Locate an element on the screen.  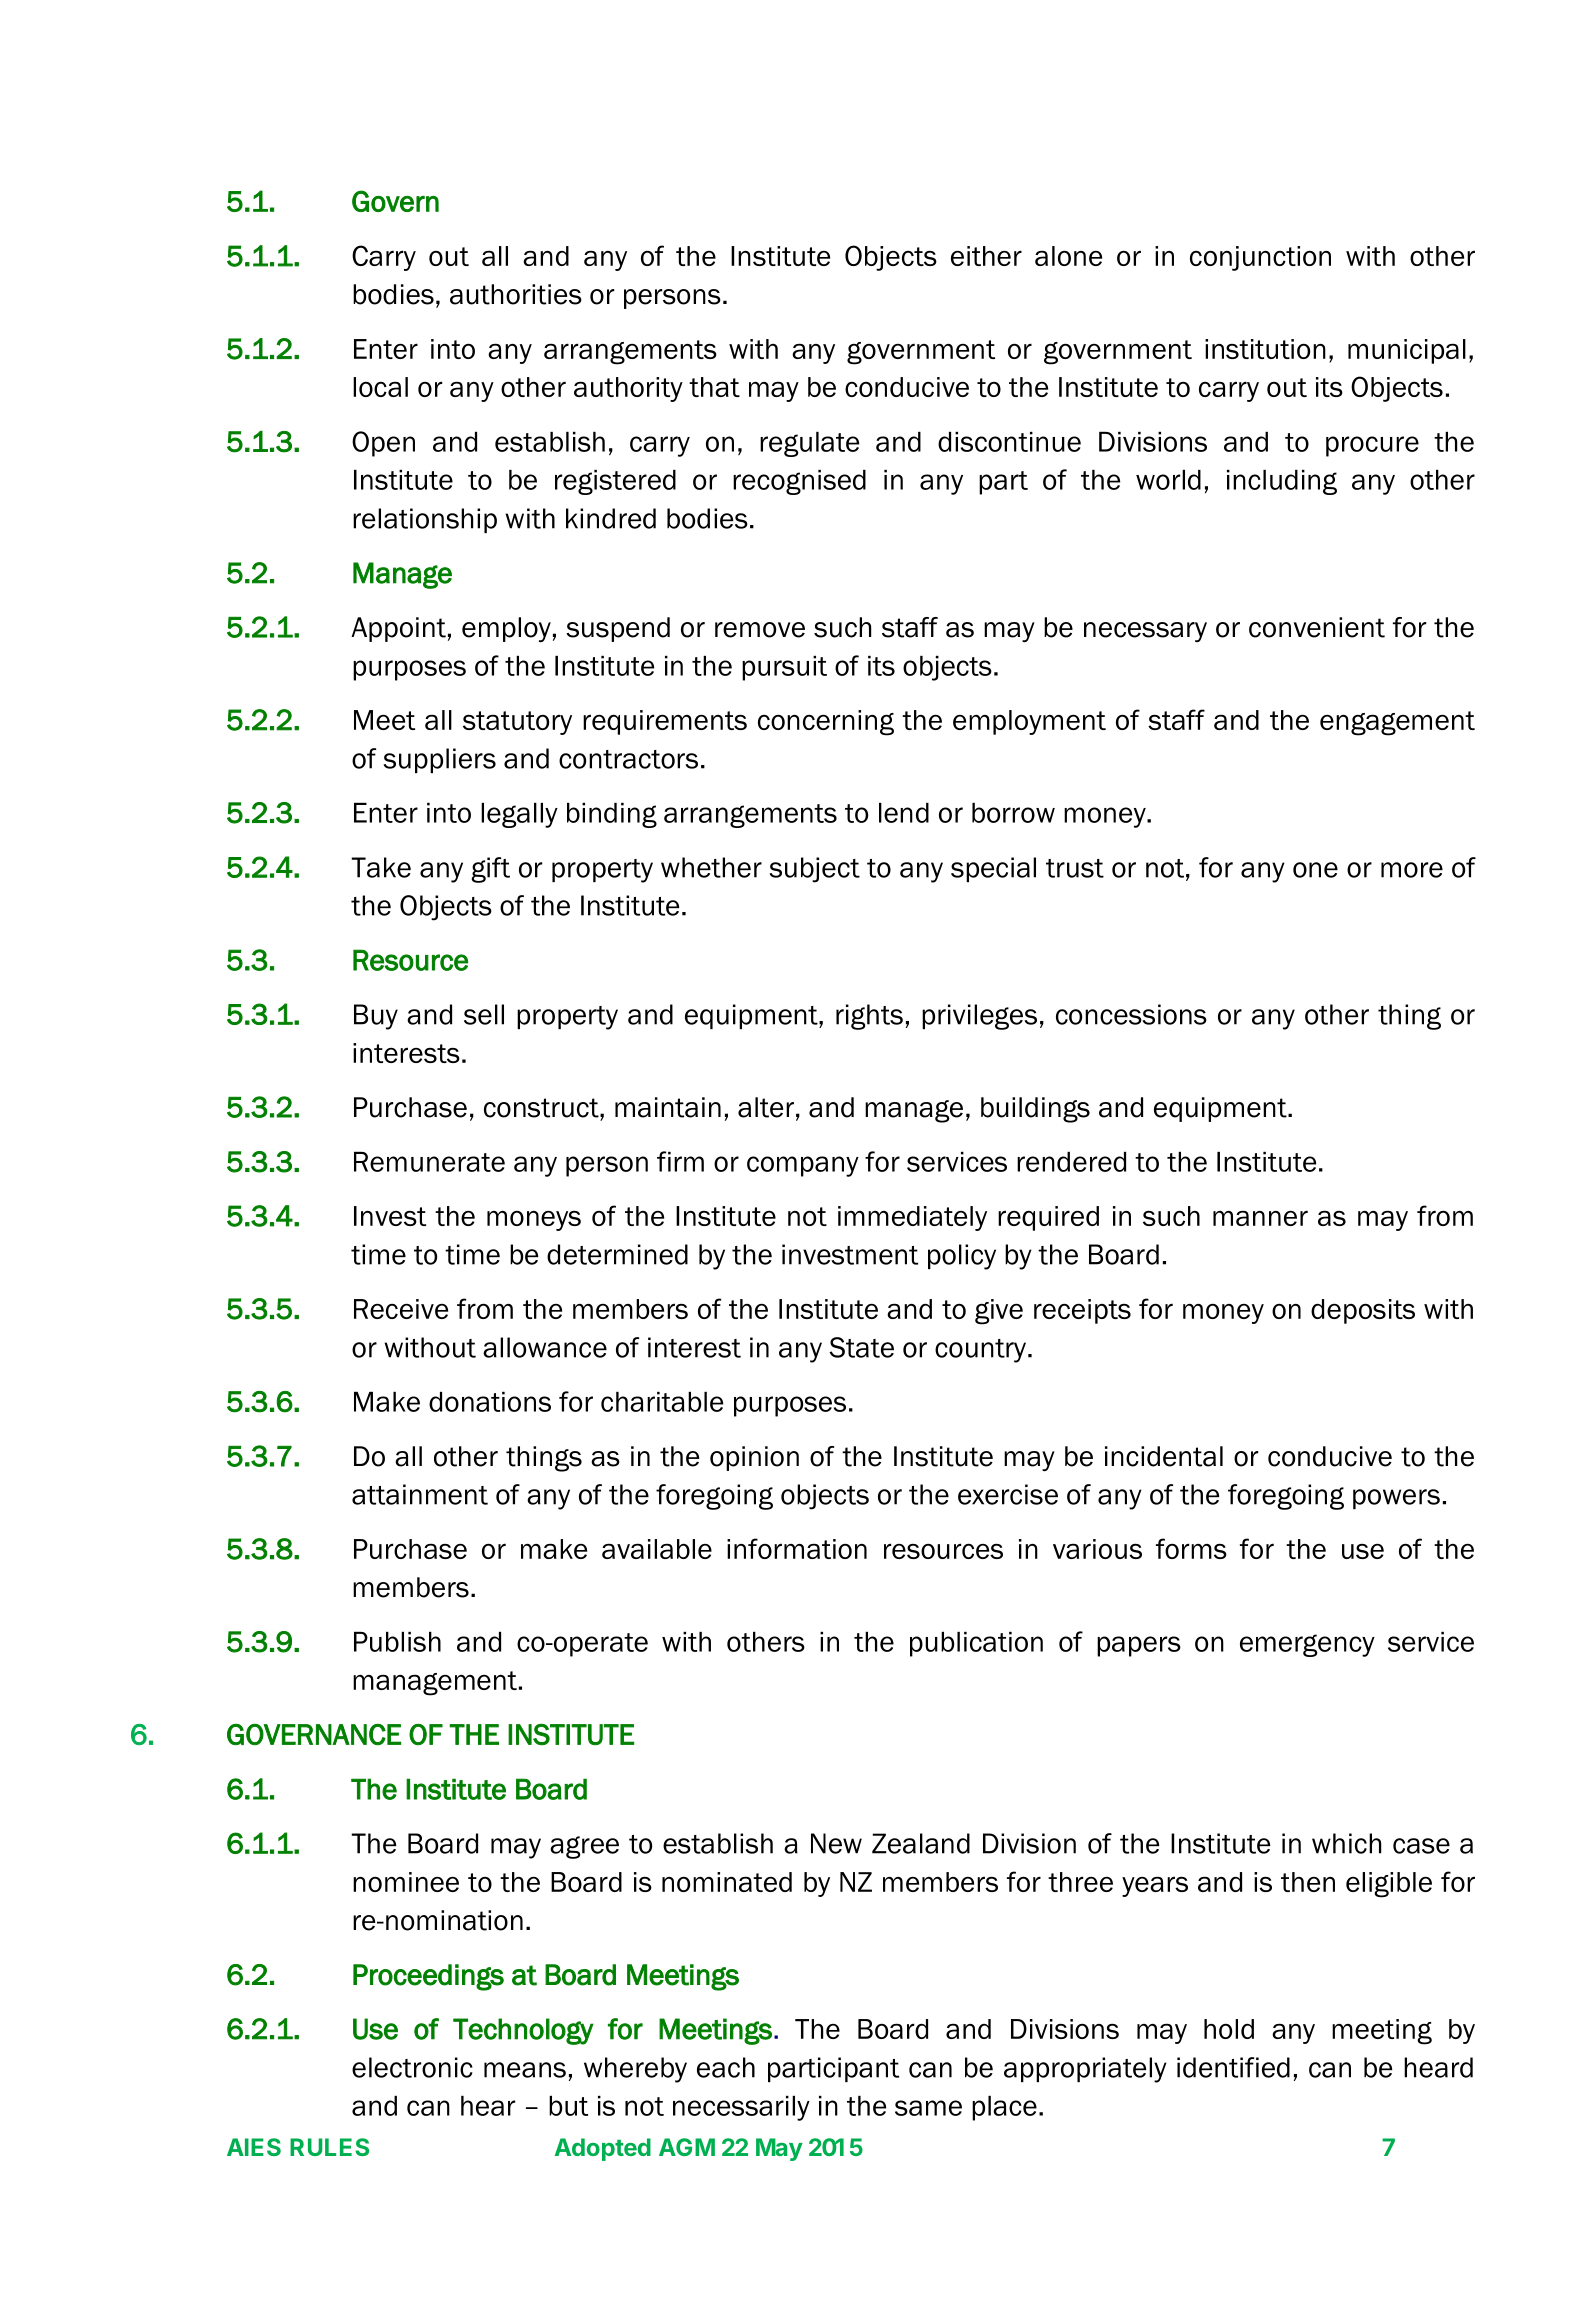
information is located at coordinates (797, 1548).
